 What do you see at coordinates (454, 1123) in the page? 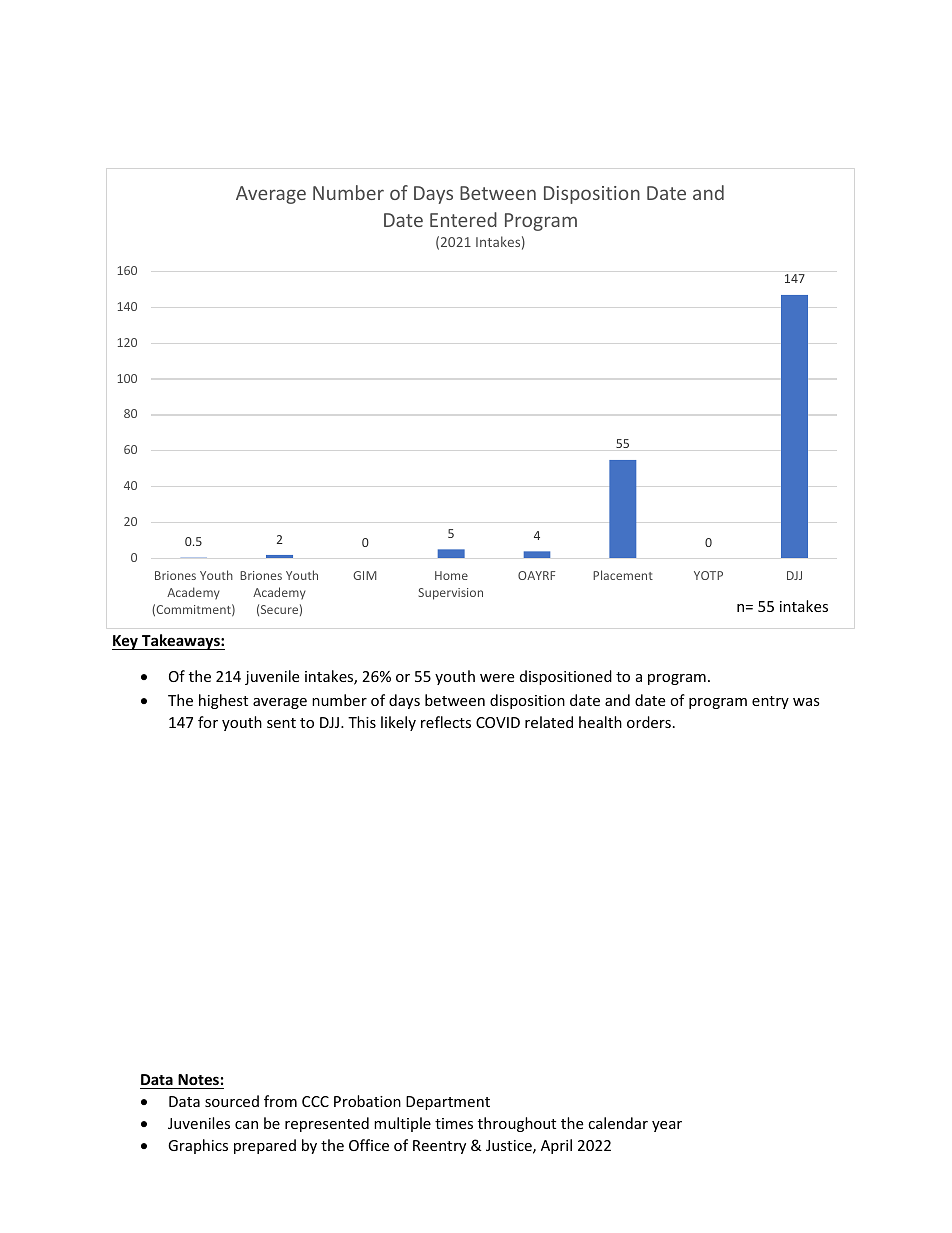
I see `times` at bounding box center [454, 1123].
